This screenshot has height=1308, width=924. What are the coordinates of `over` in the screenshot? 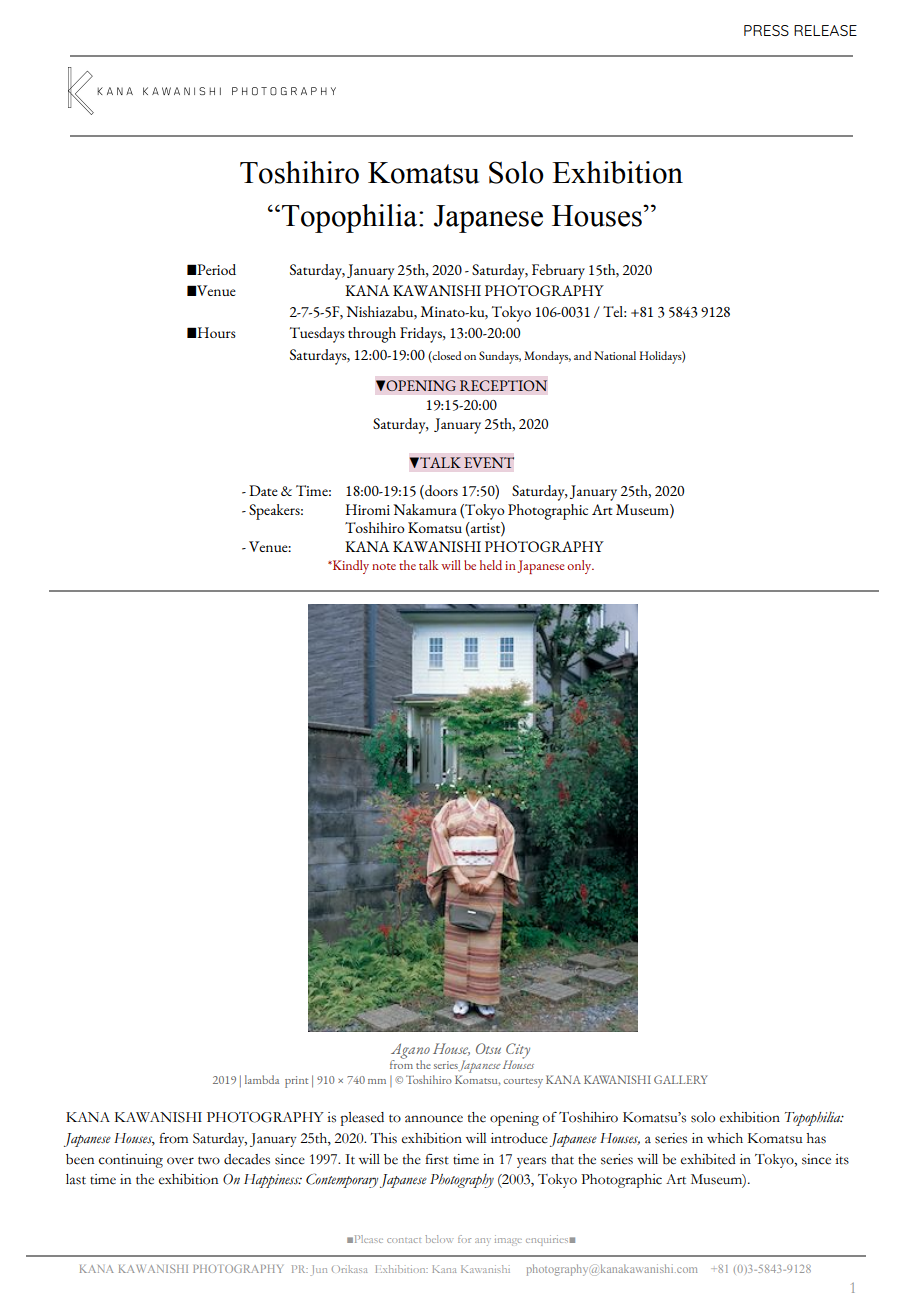 It's located at (180, 1161).
